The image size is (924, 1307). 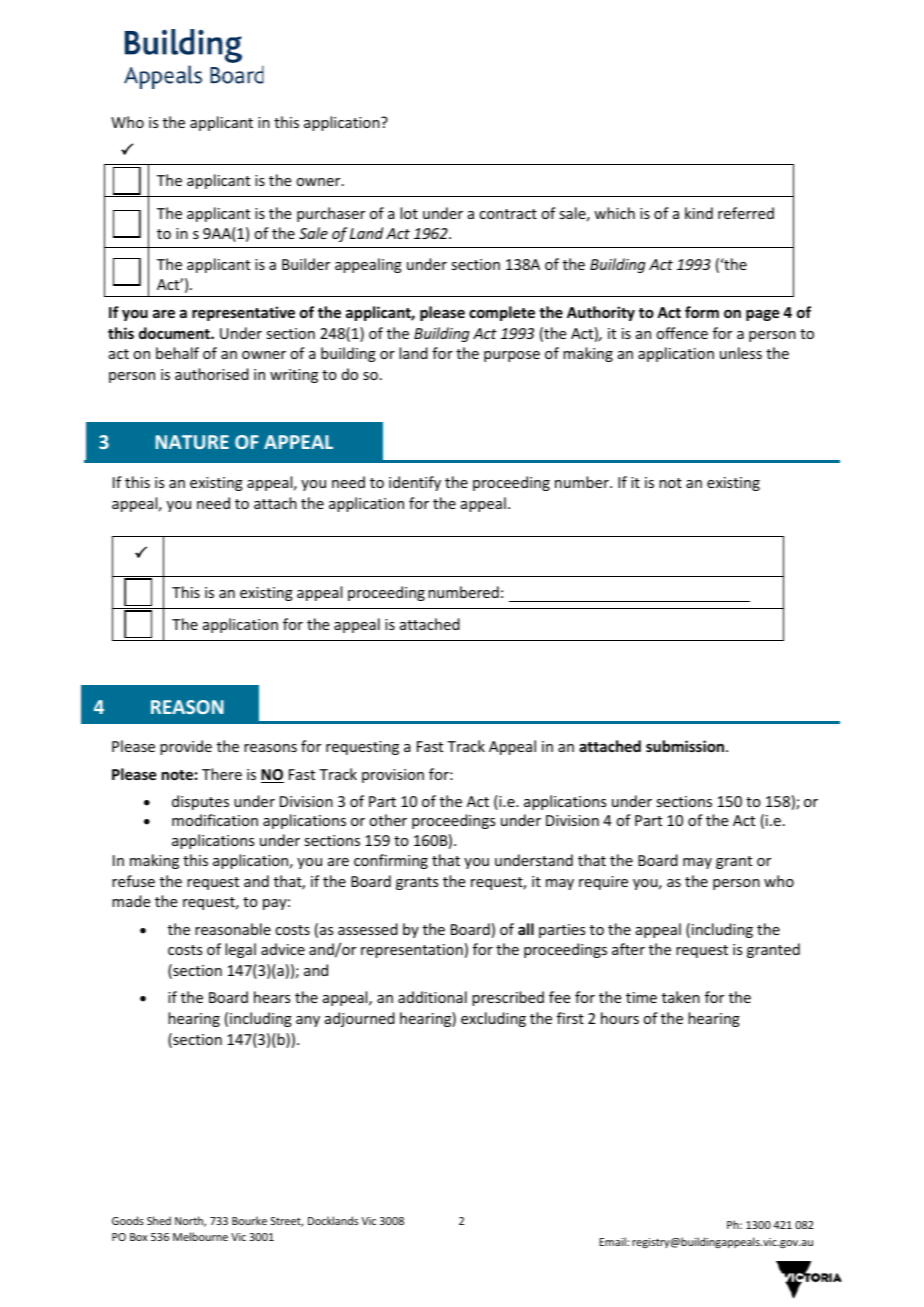 I want to click on Bourke, so click(x=249, y=1220).
